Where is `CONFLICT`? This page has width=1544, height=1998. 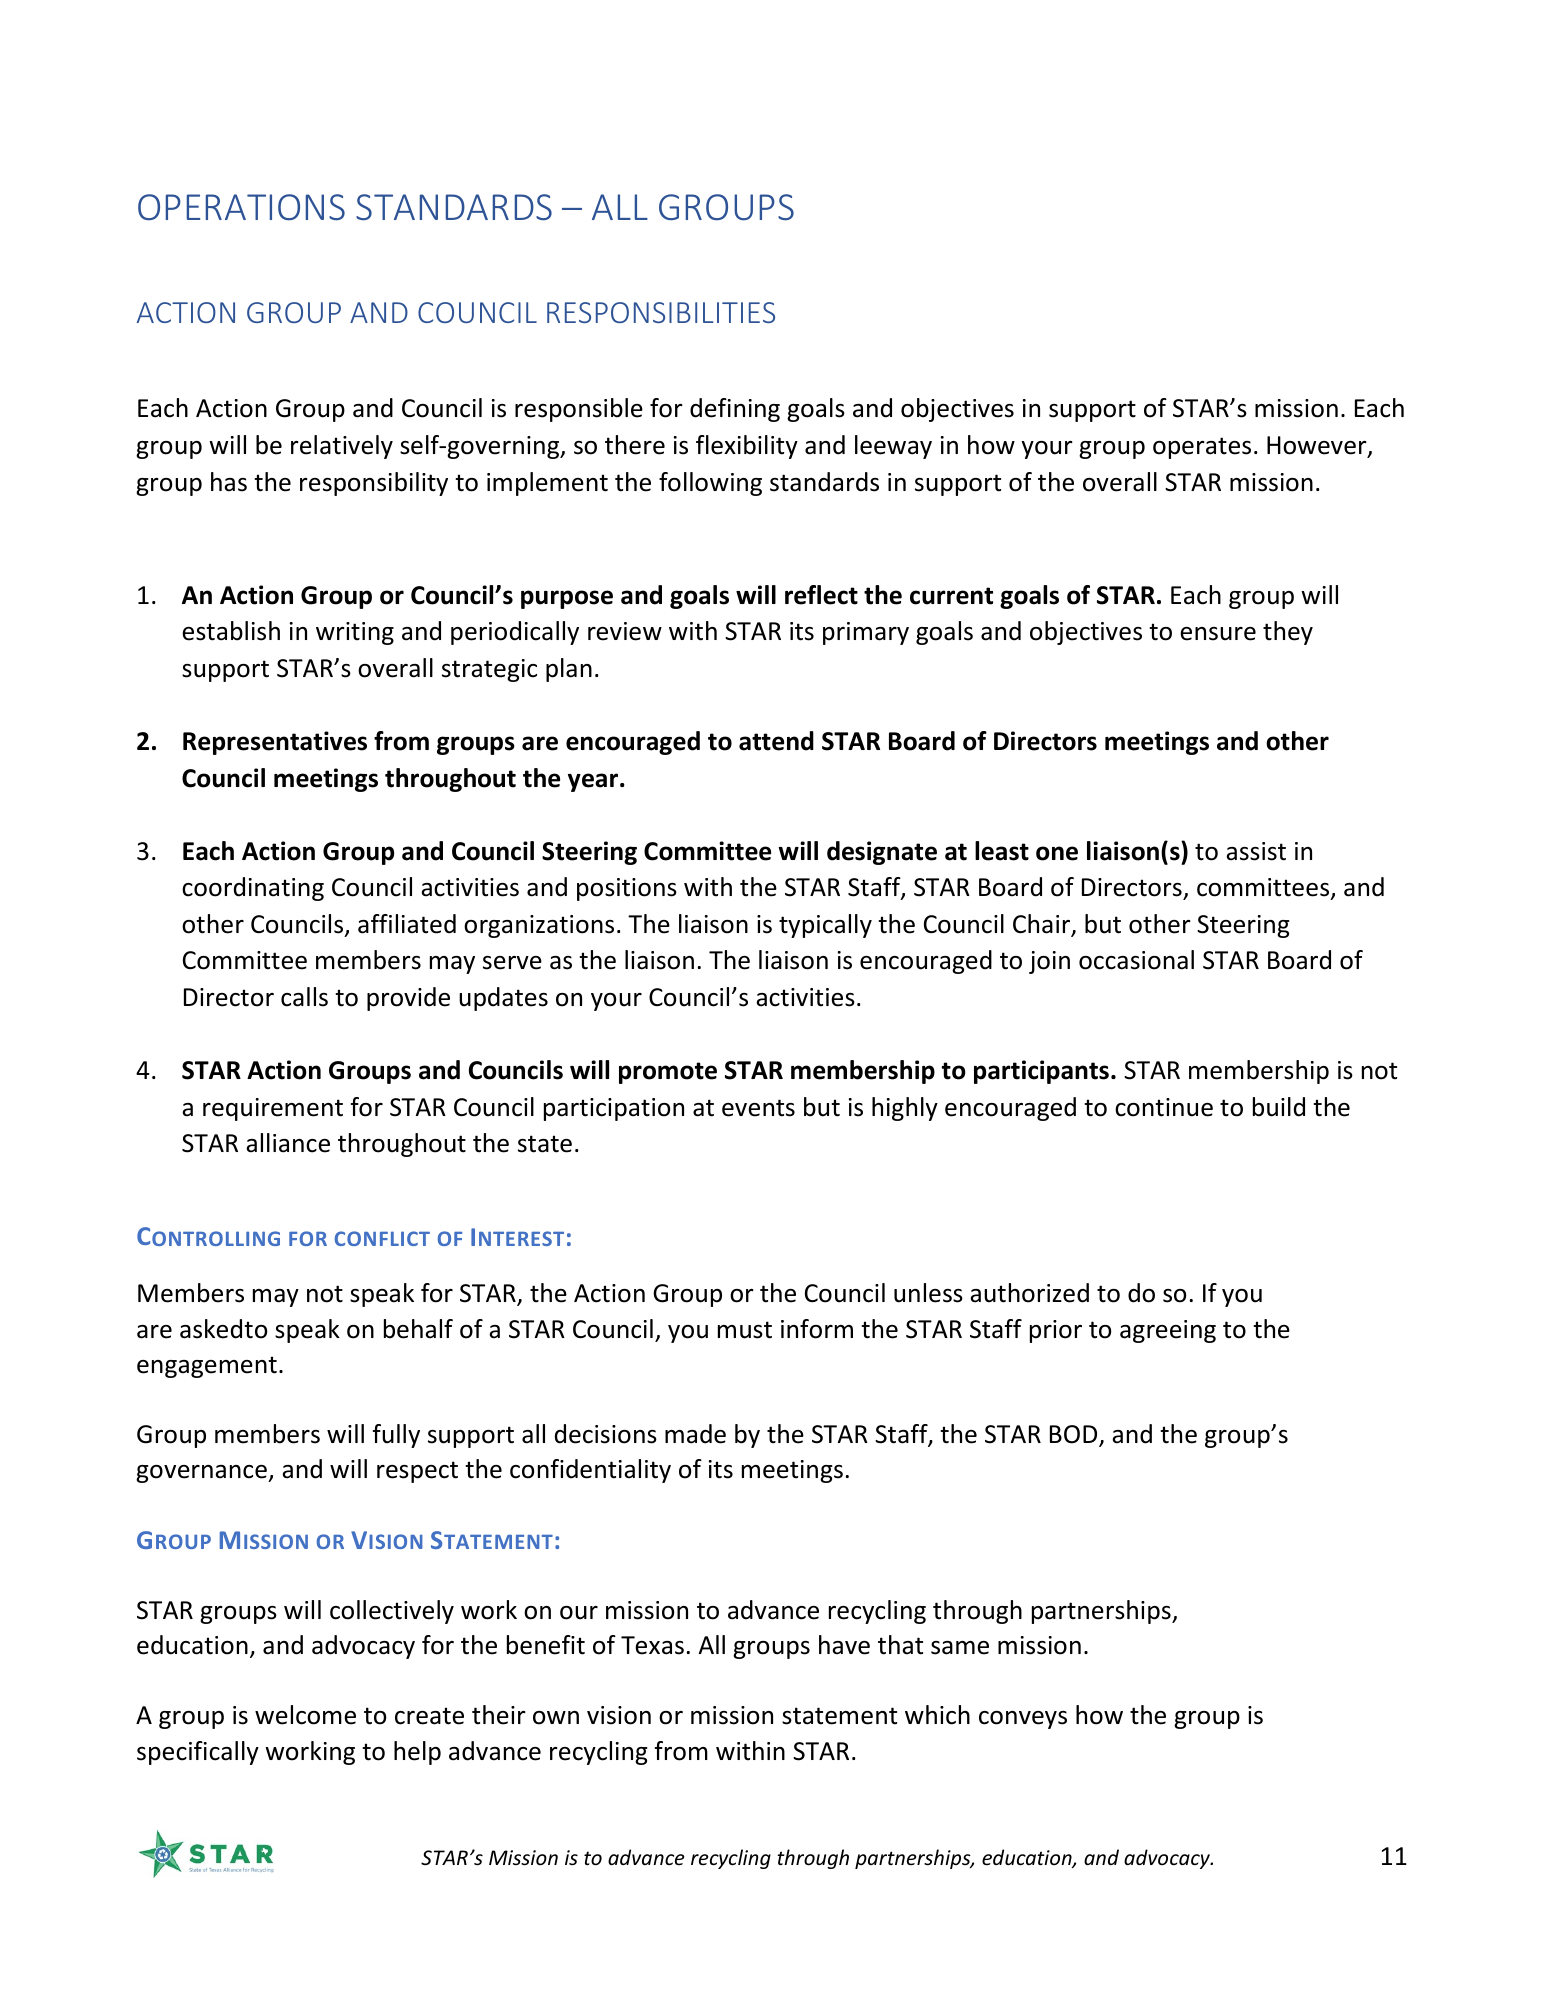
CONFLICT is located at coordinates (382, 1238).
